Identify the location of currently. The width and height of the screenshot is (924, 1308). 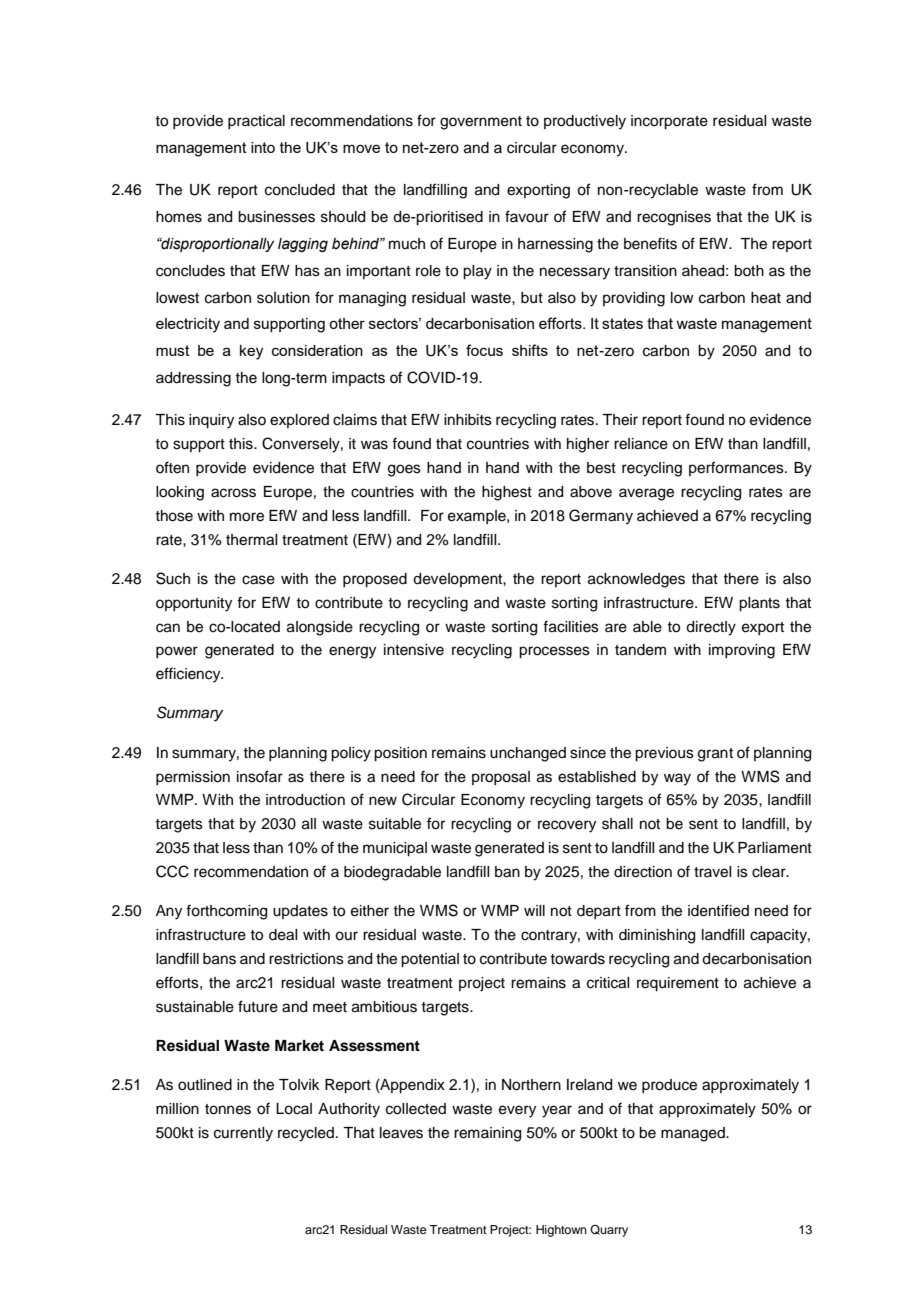
(243, 1134).
